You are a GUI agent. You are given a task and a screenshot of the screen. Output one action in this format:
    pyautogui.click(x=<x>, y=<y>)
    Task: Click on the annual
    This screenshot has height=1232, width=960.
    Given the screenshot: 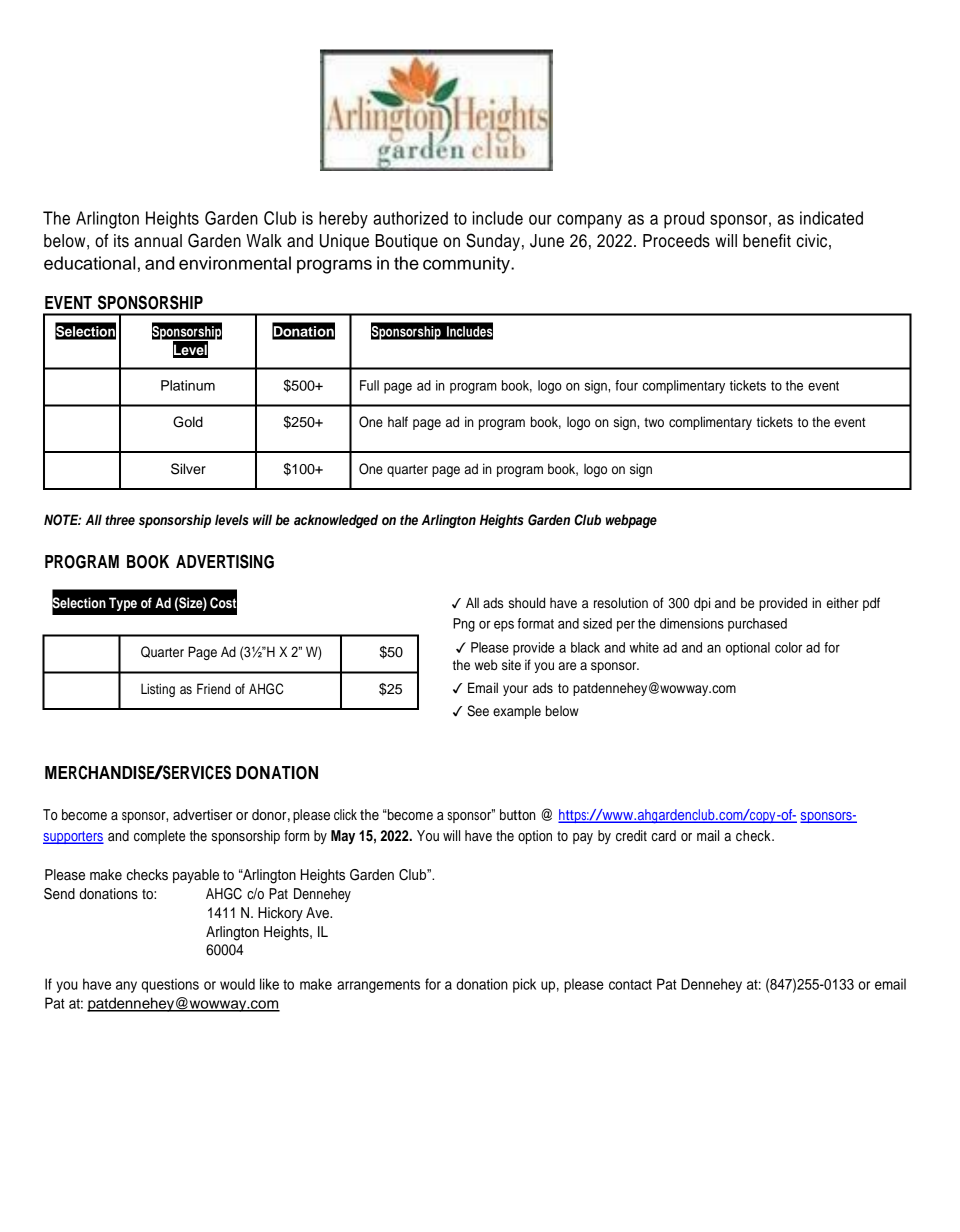 What is the action you would take?
    pyautogui.click(x=158, y=241)
